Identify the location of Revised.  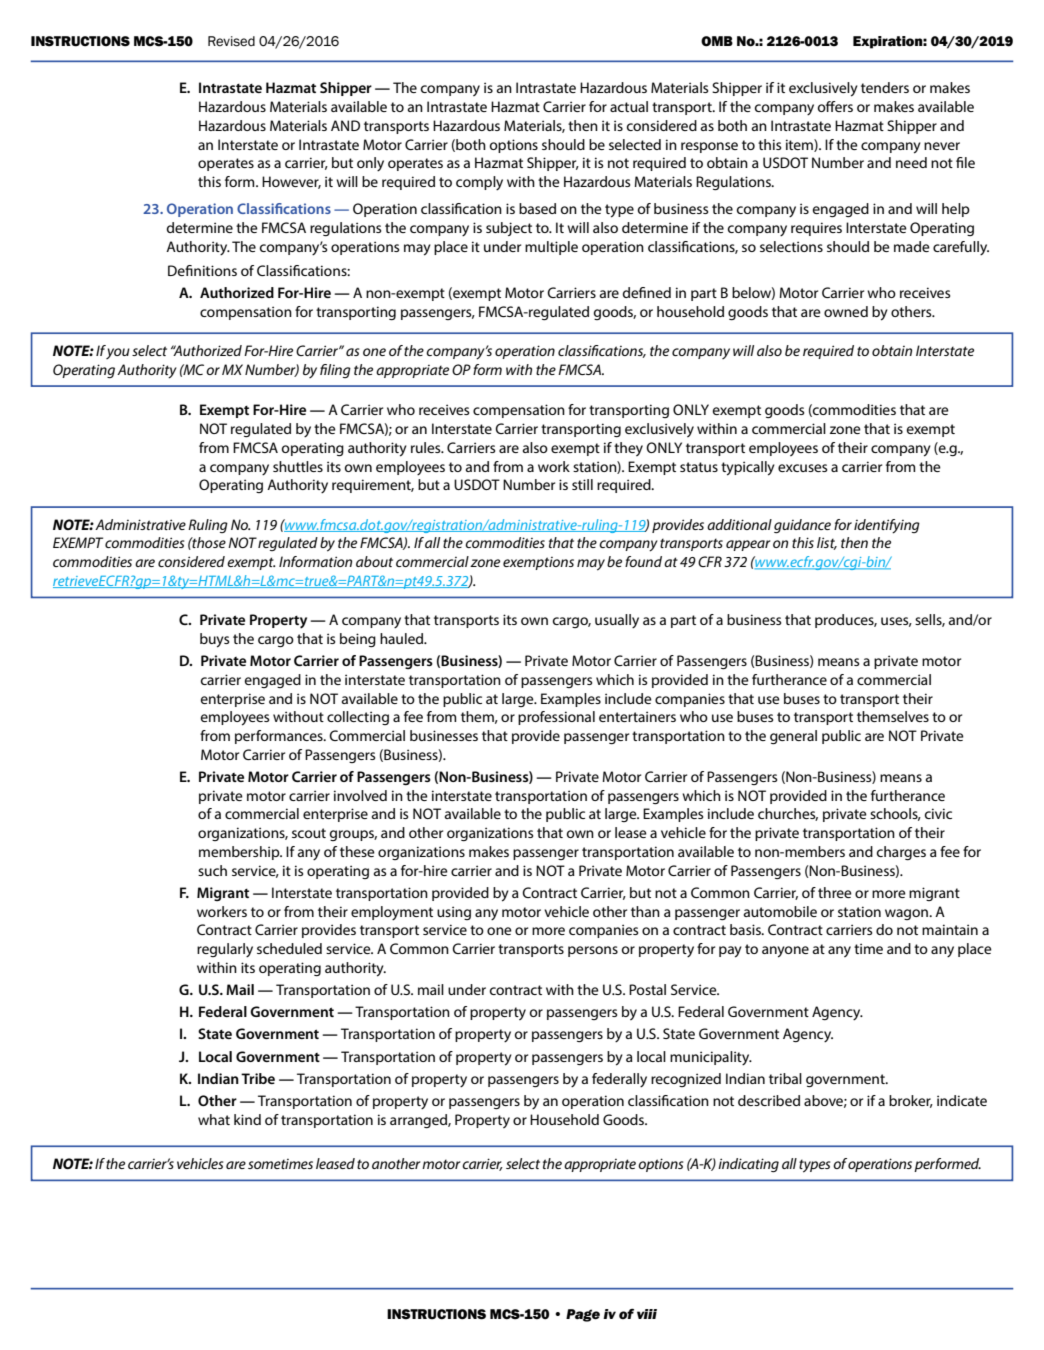
(231, 41).
